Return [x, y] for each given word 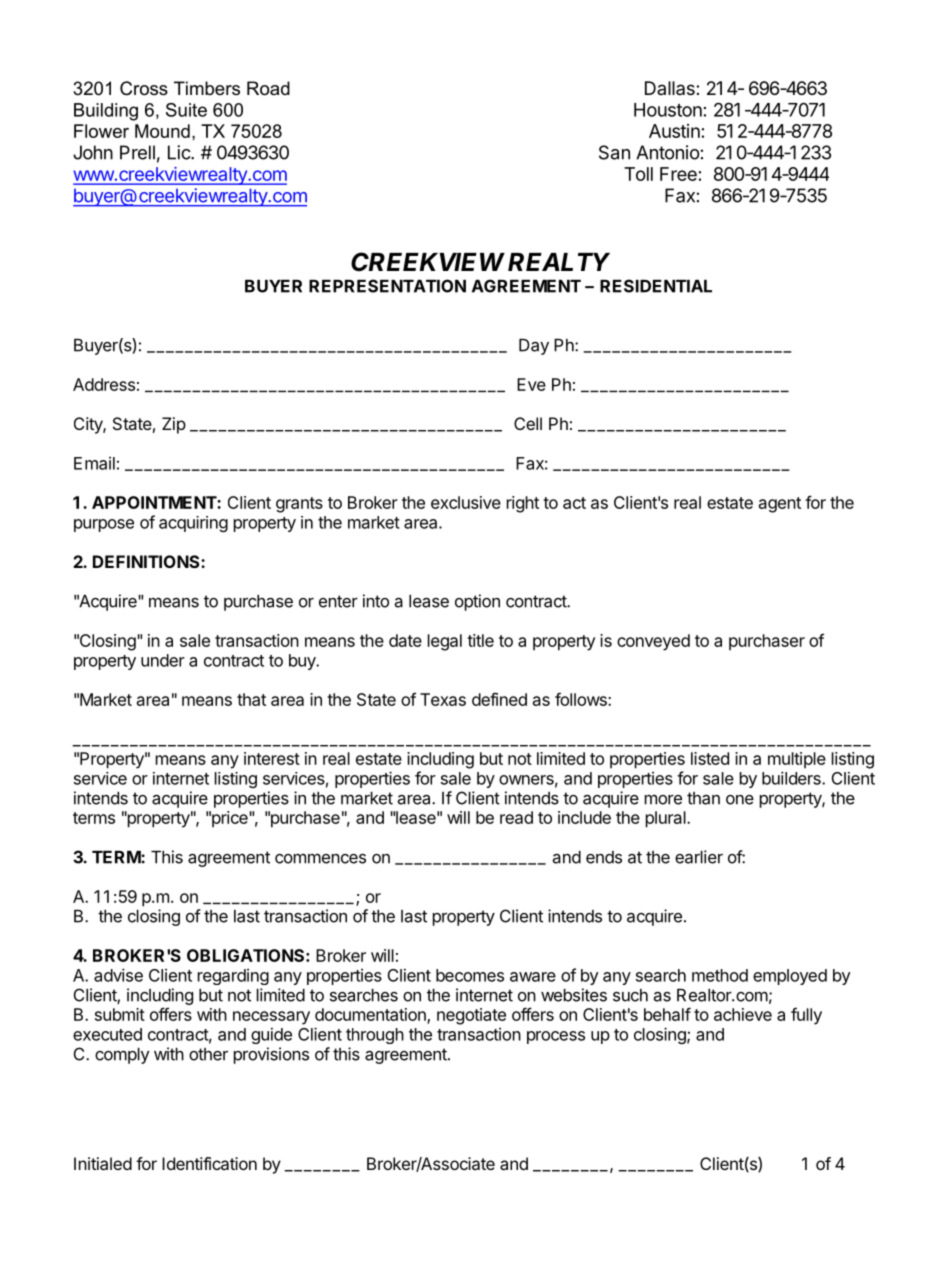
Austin [674, 131]
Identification [209, 1163]
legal [445, 642]
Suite [186, 110]
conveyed [653, 642]
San [614, 152]
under [163, 660]
